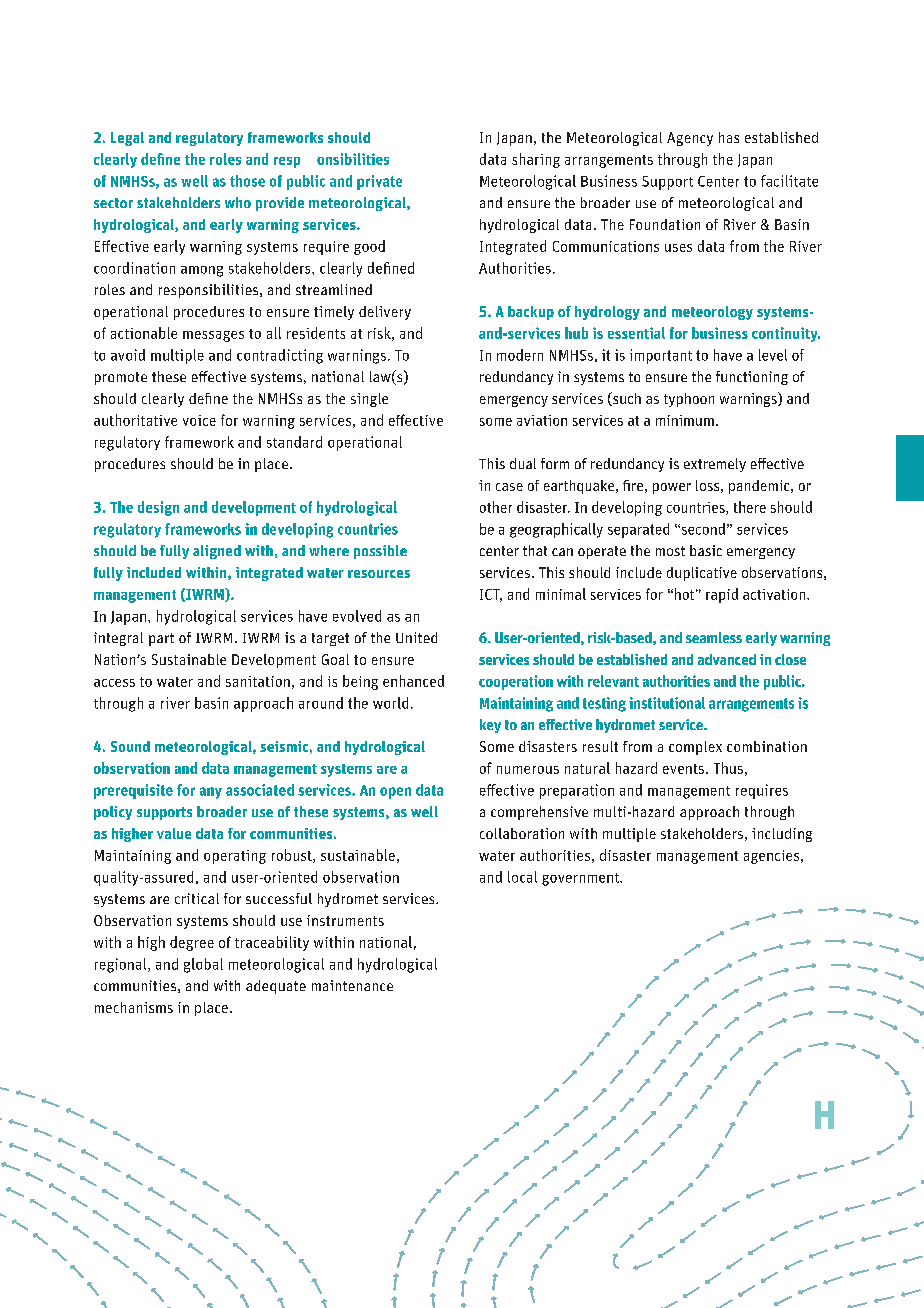 The height and width of the image is (1308, 924). What do you see at coordinates (379, 182) in the image?
I see `private` at bounding box center [379, 182].
